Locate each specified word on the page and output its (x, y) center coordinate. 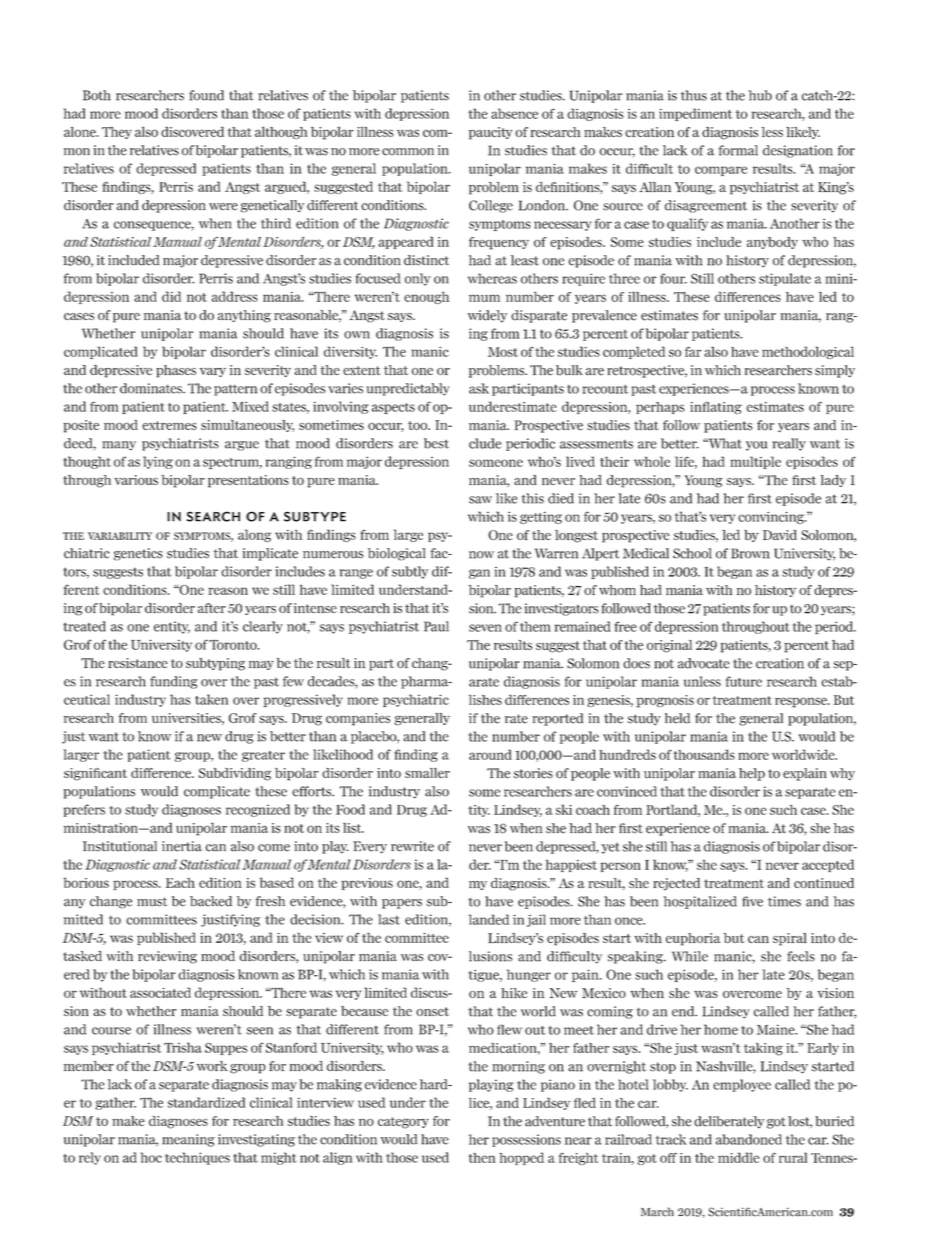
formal (738, 150)
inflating (716, 407)
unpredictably (408, 389)
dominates (152, 388)
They (117, 133)
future (744, 681)
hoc (151, 1157)
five (752, 901)
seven (485, 628)
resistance (138, 663)
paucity (491, 133)
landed (489, 919)
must (152, 902)
